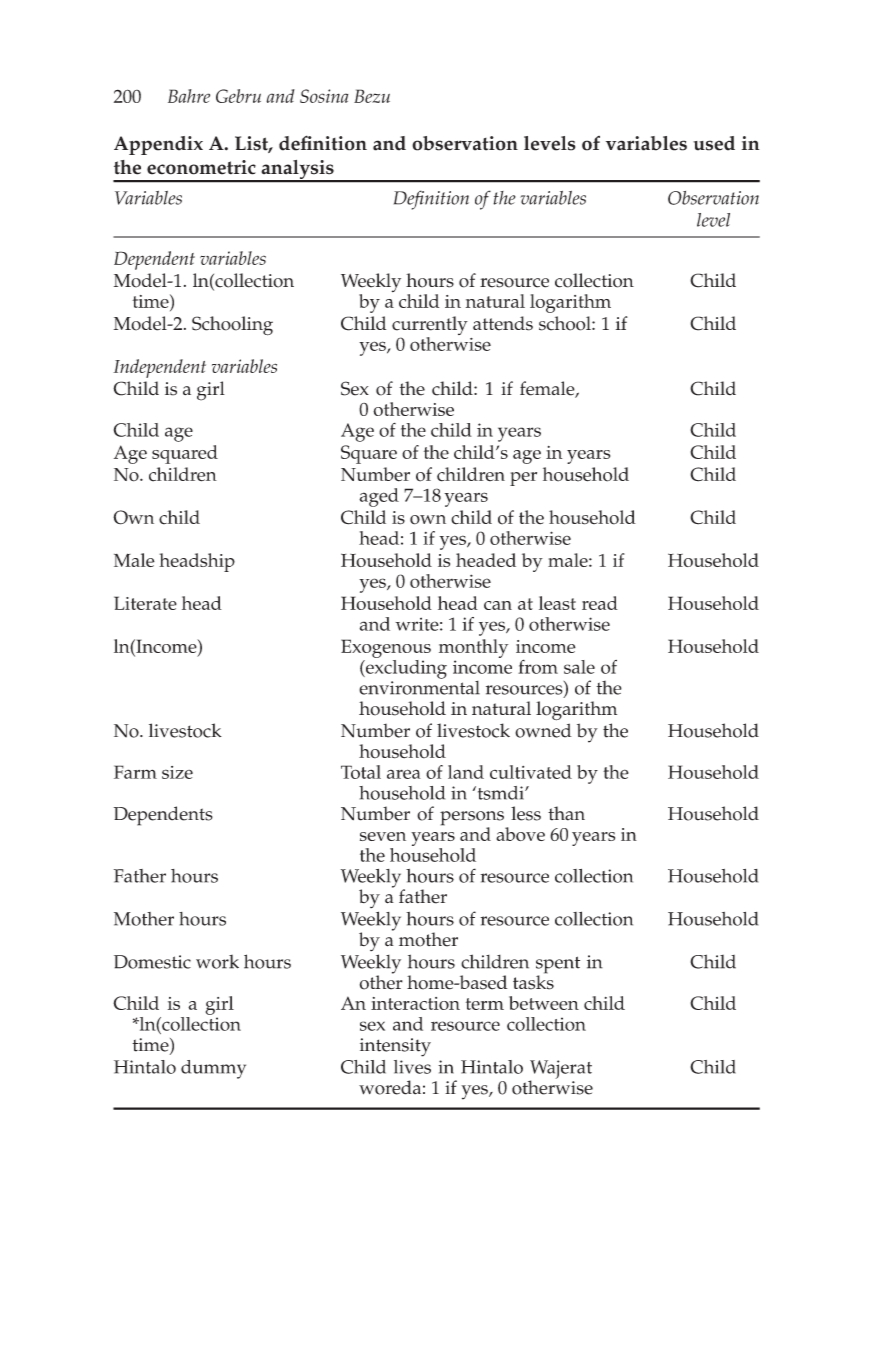 The image size is (896, 1345). Describe the element at coordinates (714, 143) in the document. I see `used` at that location.
